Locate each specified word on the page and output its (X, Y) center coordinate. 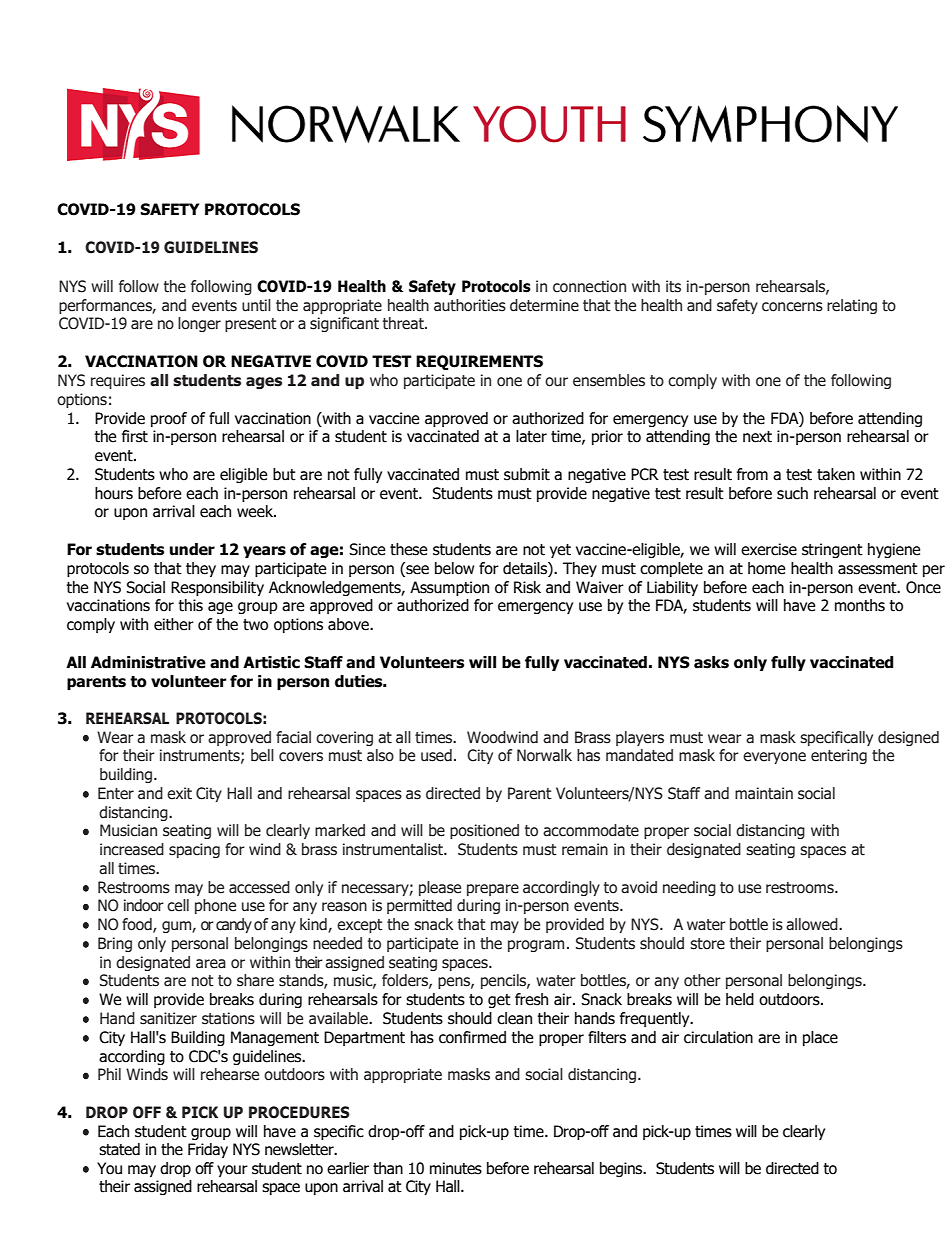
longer (199, 324)
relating (852, 306)
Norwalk (544, 755)
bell (262, 755)
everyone (774, 758)
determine (544, 305)
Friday (208, 1150)
